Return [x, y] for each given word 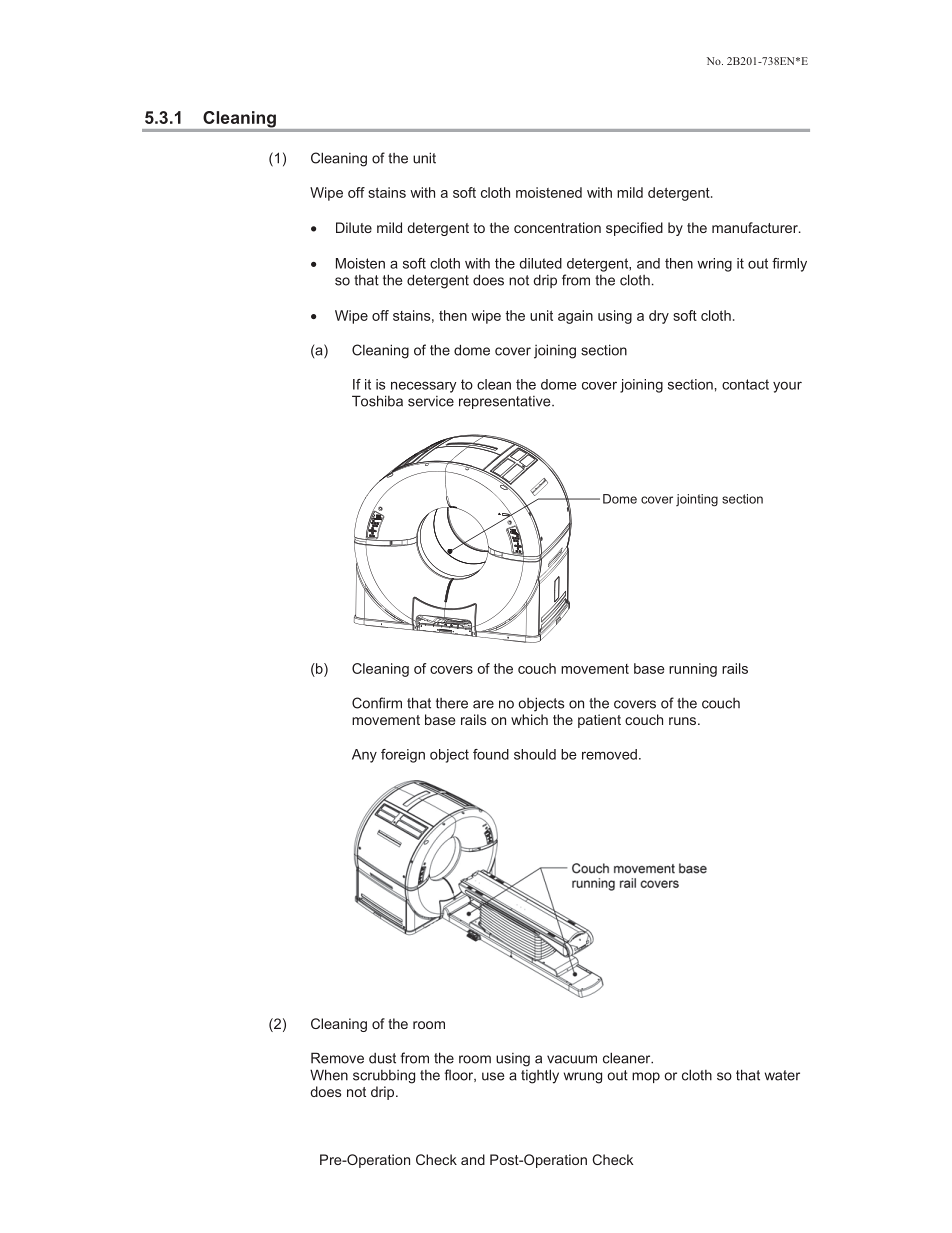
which [529, 719]
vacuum [572, 1059]
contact [745, 384]
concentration [557, 227]
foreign [403, 756]
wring [714, 265]
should [535, 754]
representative [506, 402]
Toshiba [377, 401]
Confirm [377, 703]
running [693, 670]
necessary [424, 387]
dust [382, 1058]
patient [599, 721]
